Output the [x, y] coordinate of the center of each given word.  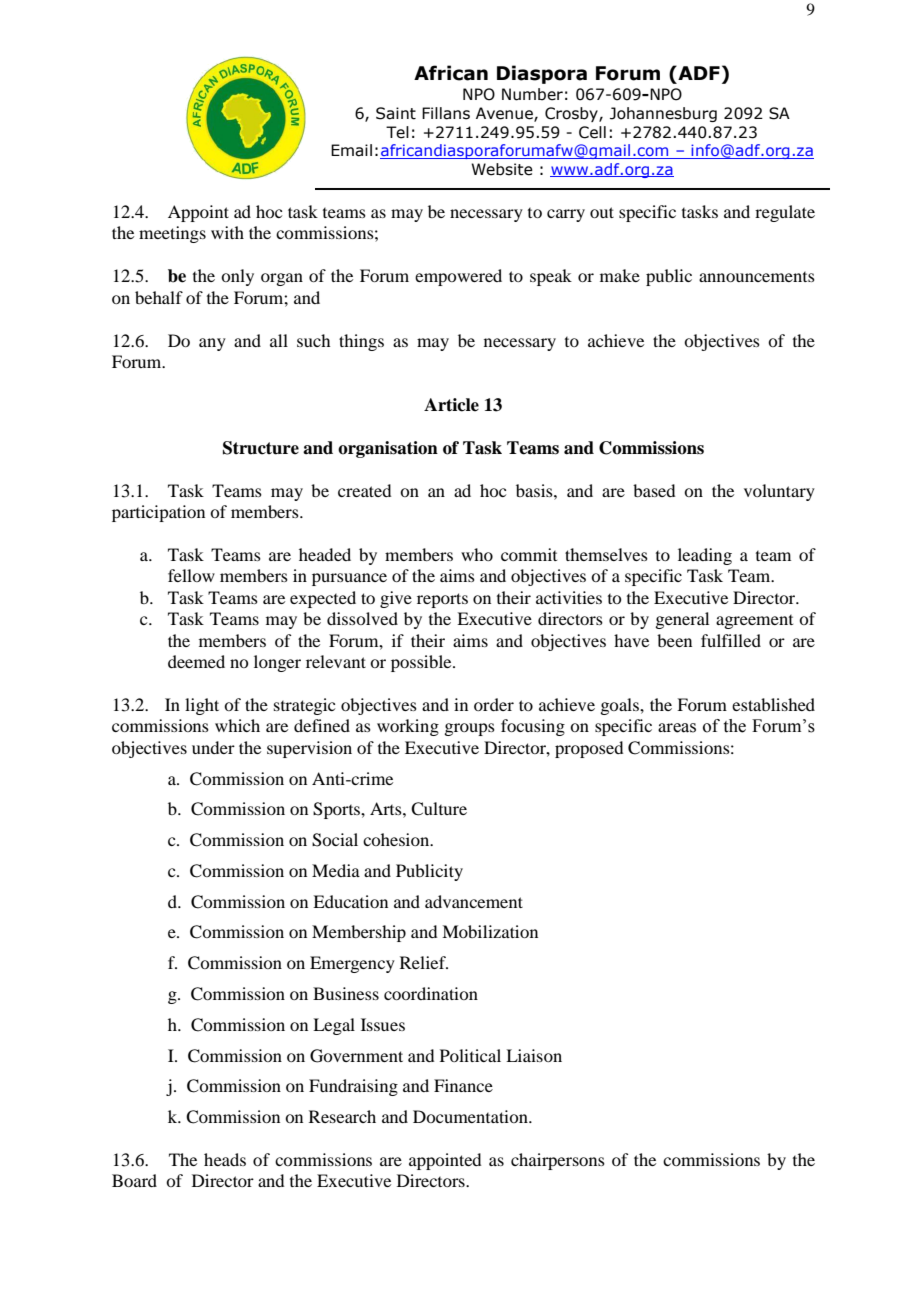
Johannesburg [663, 114]
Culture [439, 809]
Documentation [471, 1116]
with [227, 232]
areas [677, 728]
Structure [261, 448]
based [654, 490]
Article [451, 405]
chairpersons [558, 1161]
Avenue [505, 114]
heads [225, 1159]
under [213, 747]
